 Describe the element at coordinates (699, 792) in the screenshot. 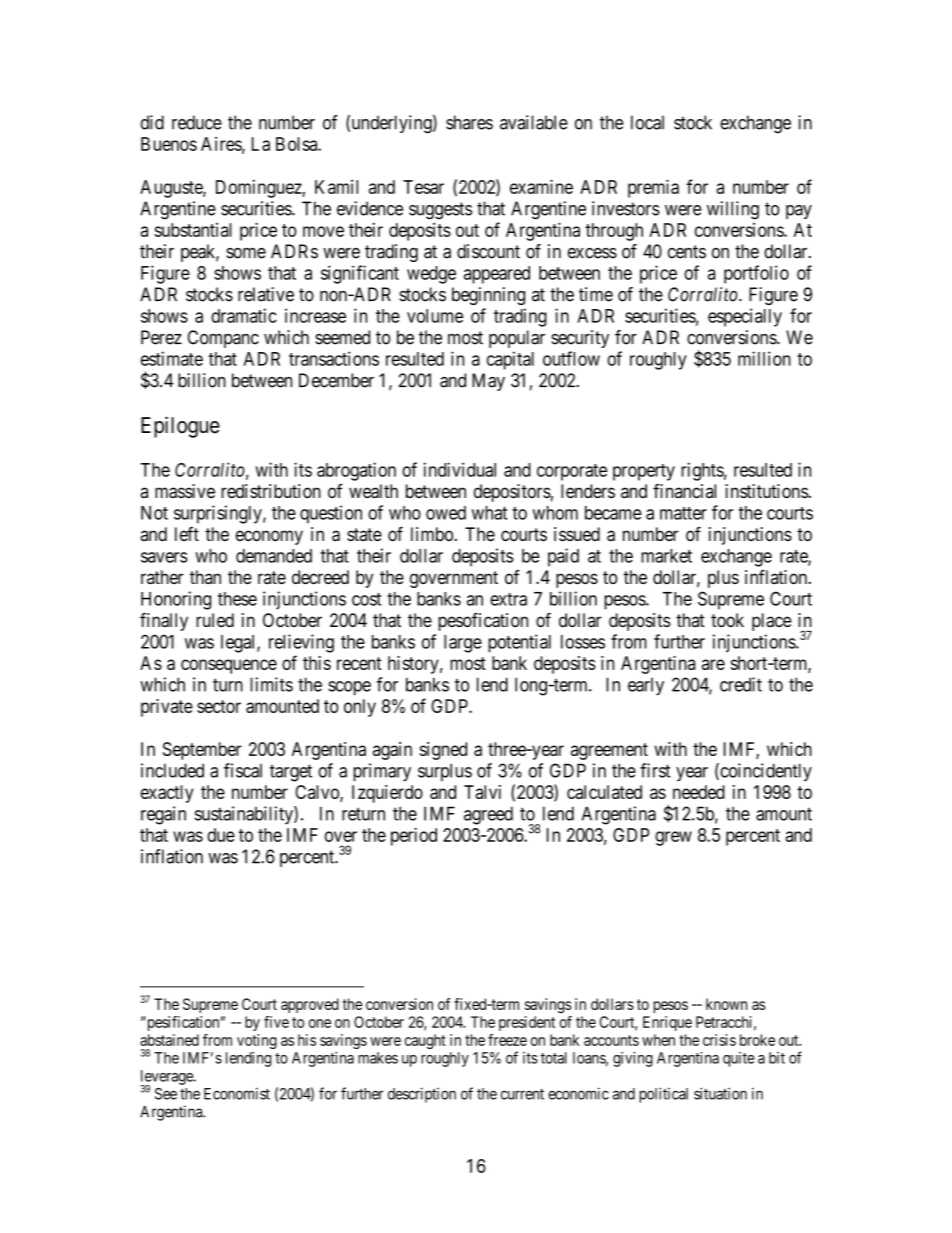

I see `needed` at that location.
